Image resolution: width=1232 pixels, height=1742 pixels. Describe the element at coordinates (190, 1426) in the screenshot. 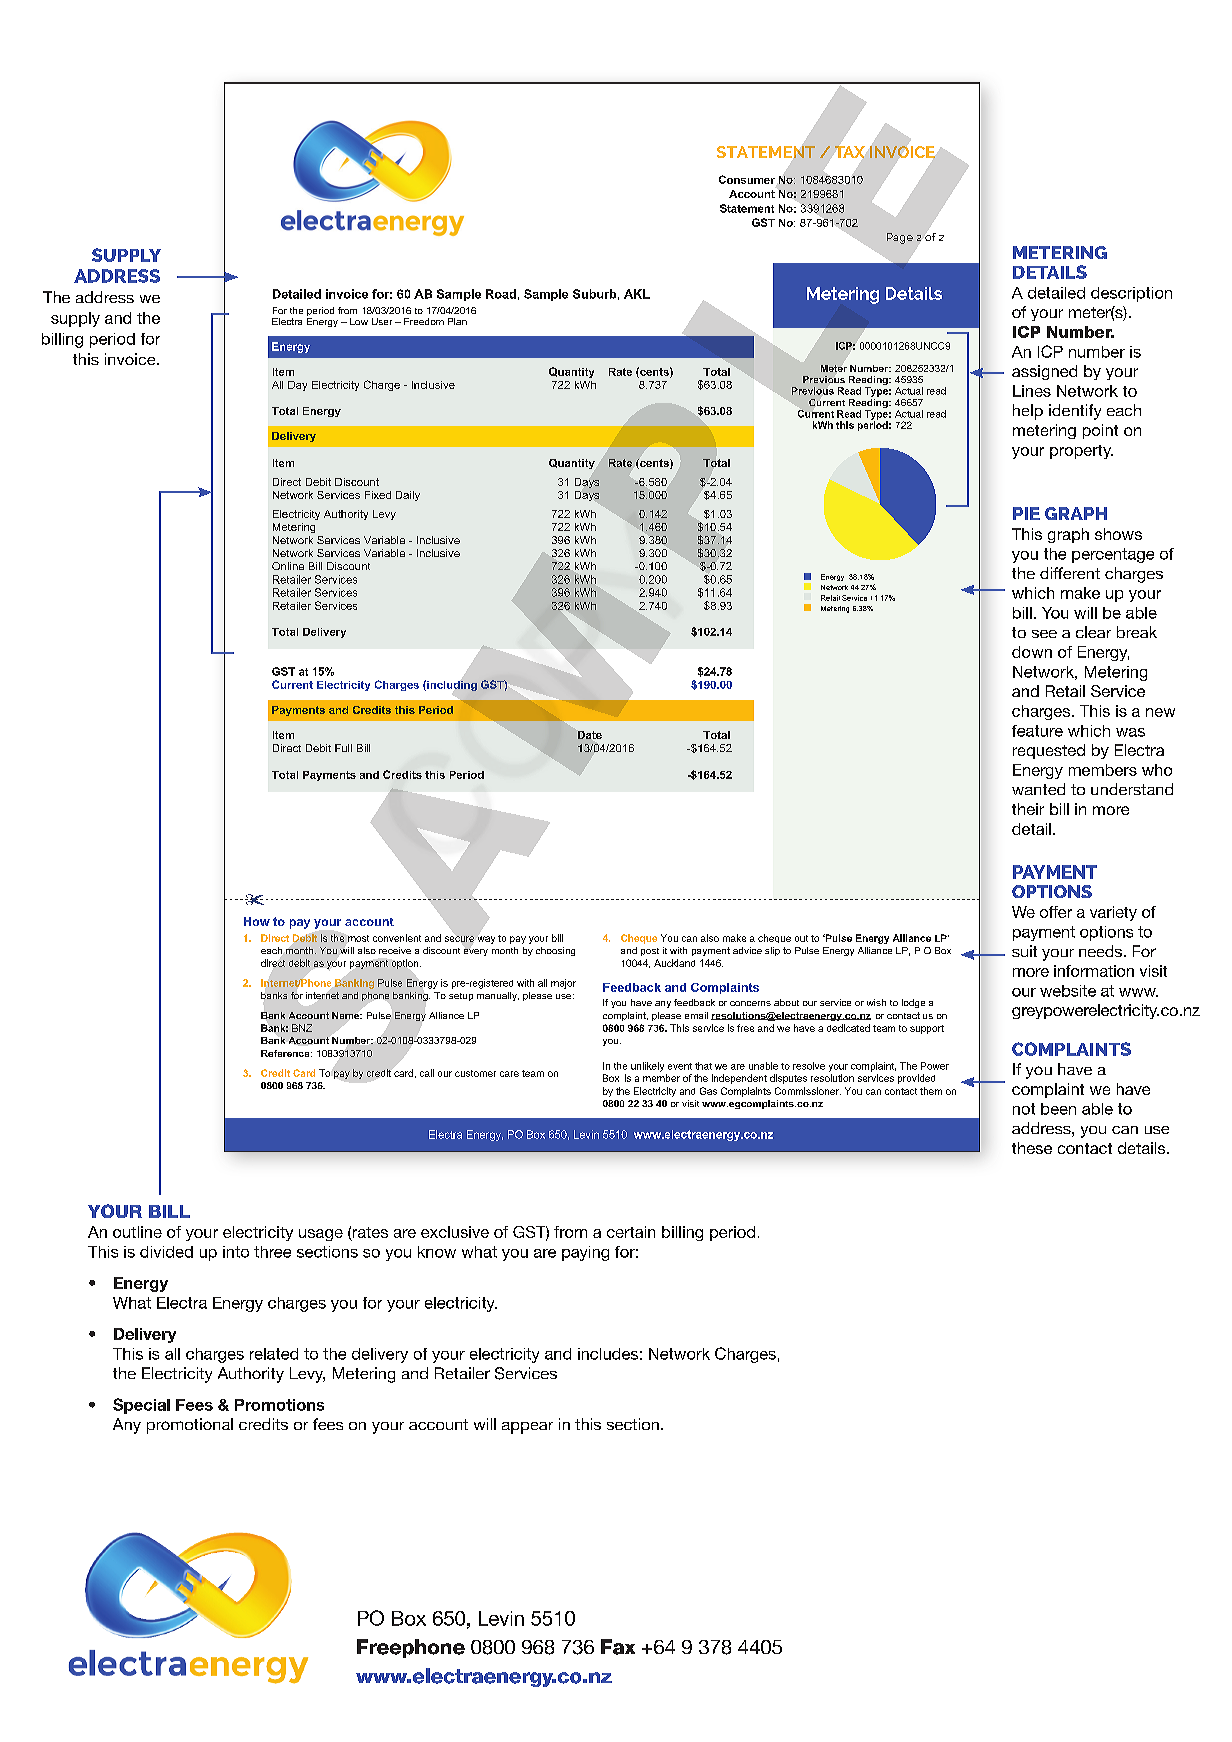

I see `promotional` at that location.
